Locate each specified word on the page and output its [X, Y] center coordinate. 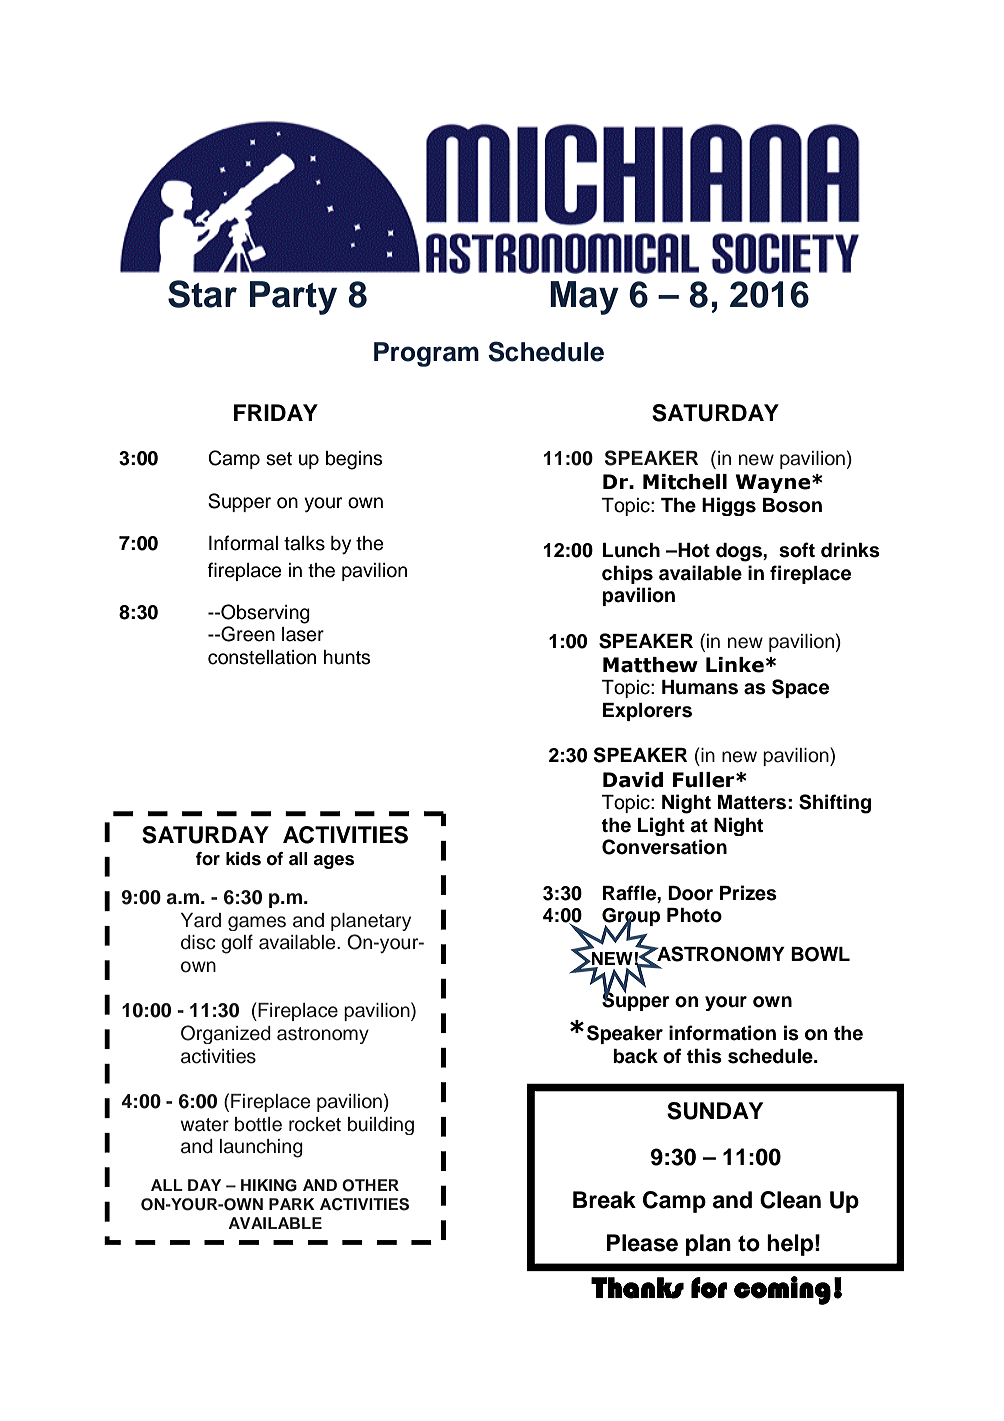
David [633, 780]
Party [293, 298]
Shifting [835, 804]
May [584, 298]
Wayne [772, 483]
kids [243, 859]
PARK [292, 1204]
